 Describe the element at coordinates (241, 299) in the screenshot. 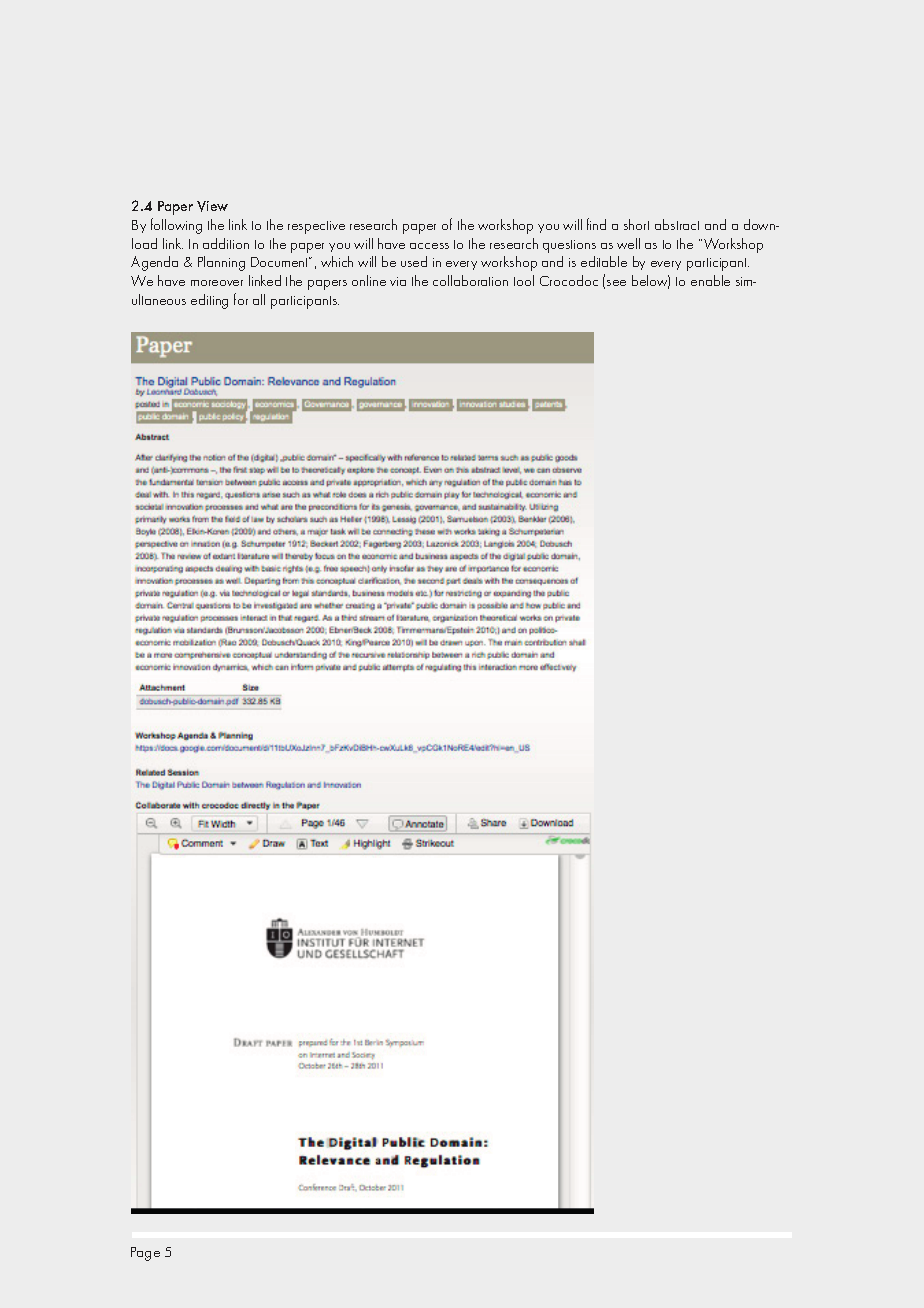

I see `for` at that location.
